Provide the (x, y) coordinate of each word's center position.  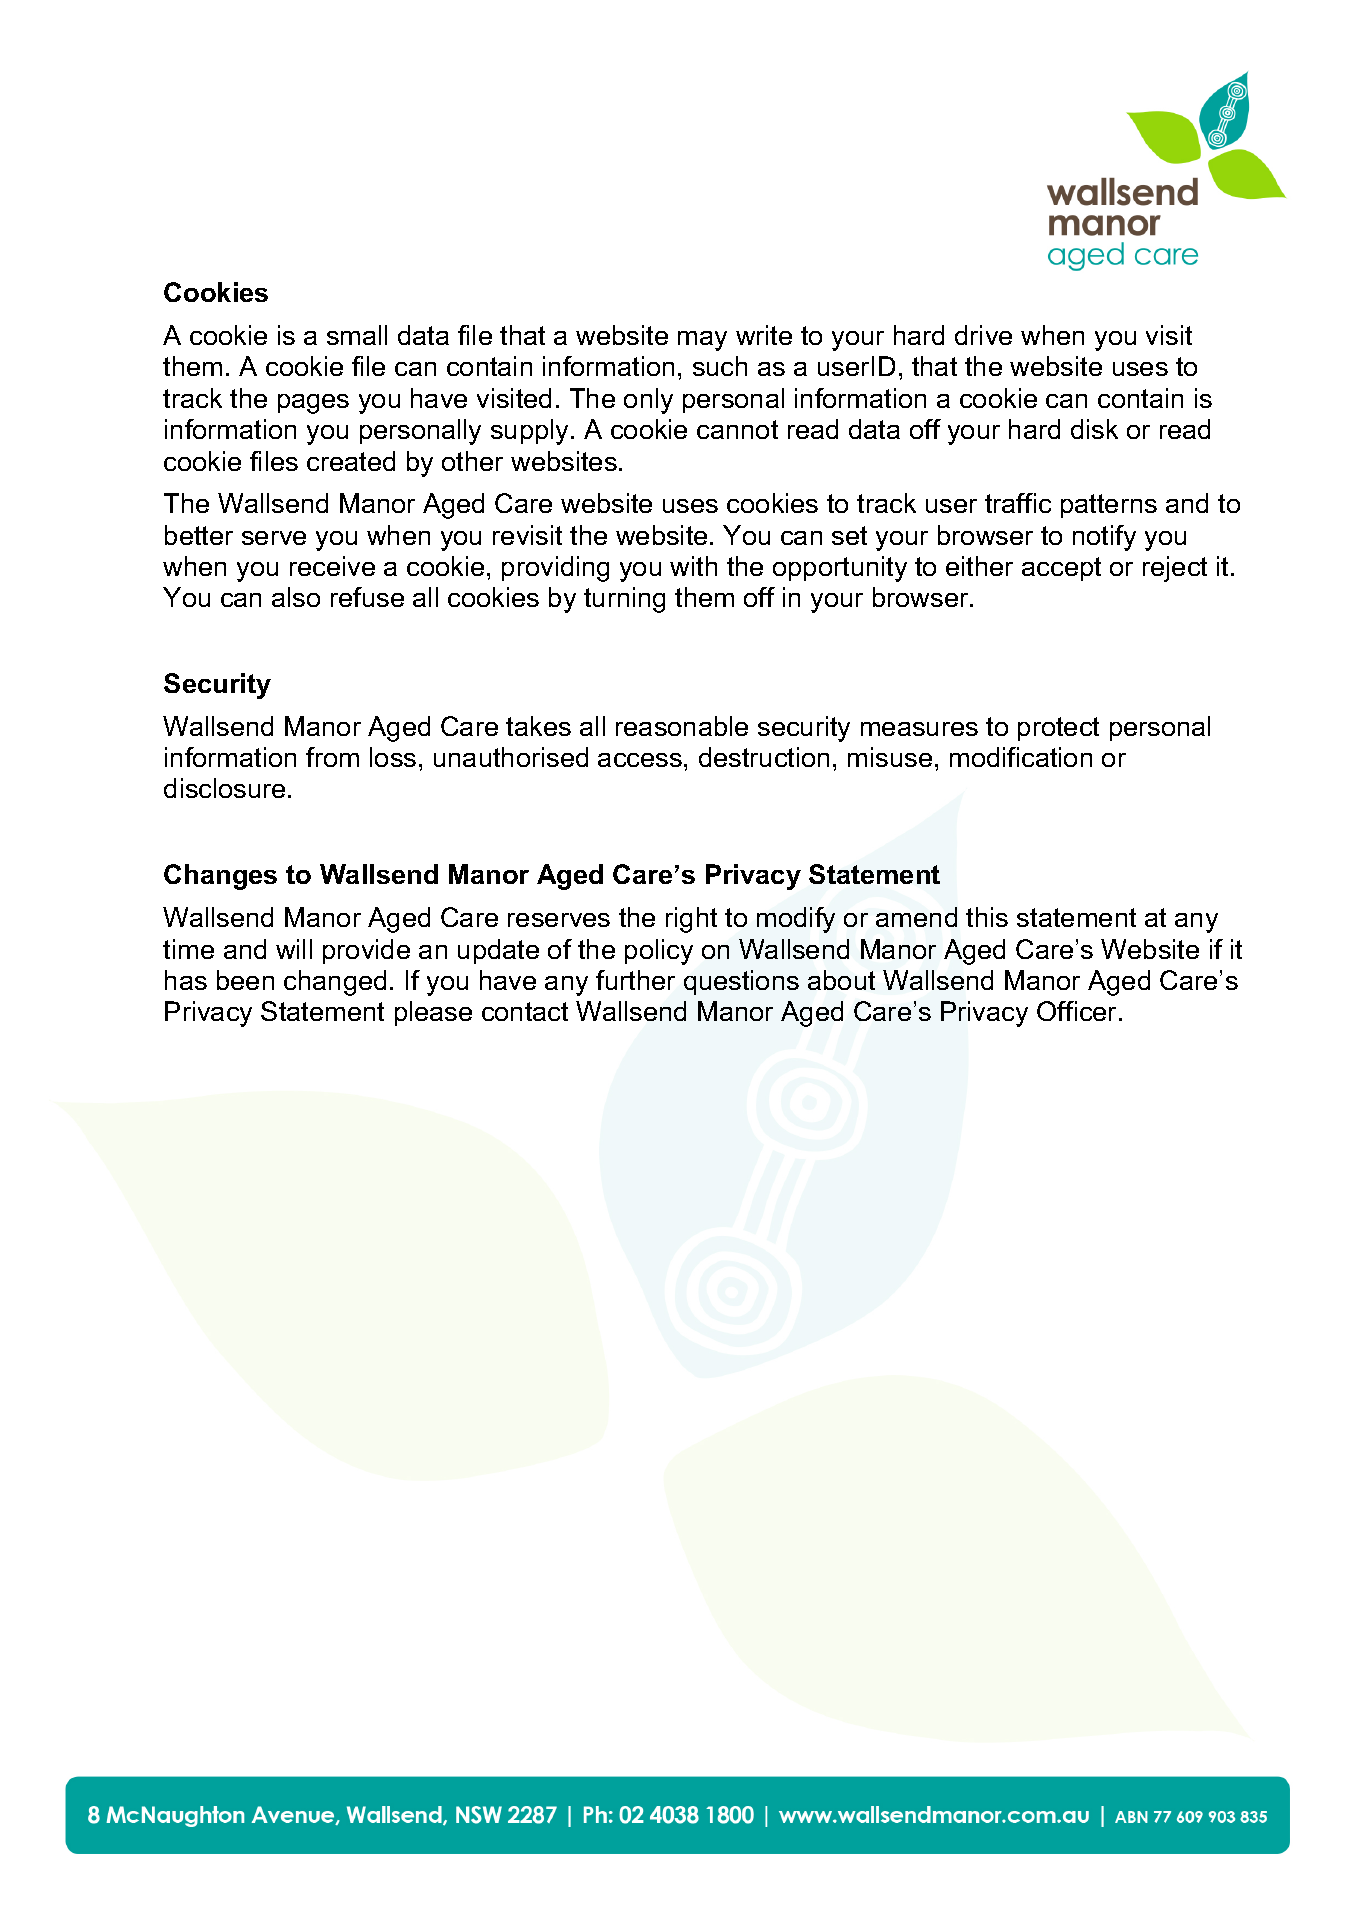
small (357, 335)
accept (1061, 569)
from (332, 757)
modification (1021, 757)
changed (335, 983)
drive (983, 335)
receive (332, 566)
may (702, 341)
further (635, 980)
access (640, 760)
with (693, 566)
